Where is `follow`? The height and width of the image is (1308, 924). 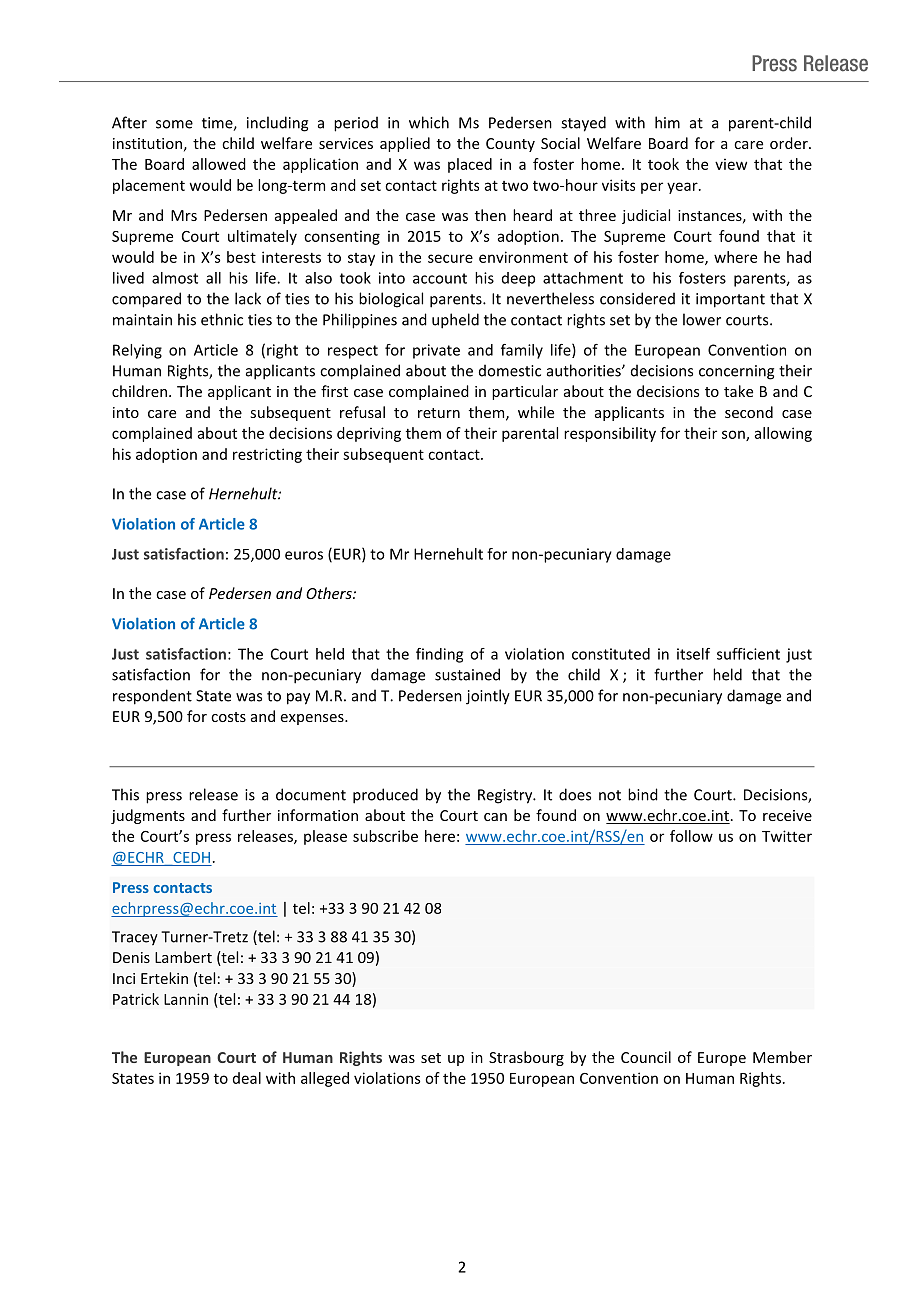 follow is located at coordinates (691, 836).
